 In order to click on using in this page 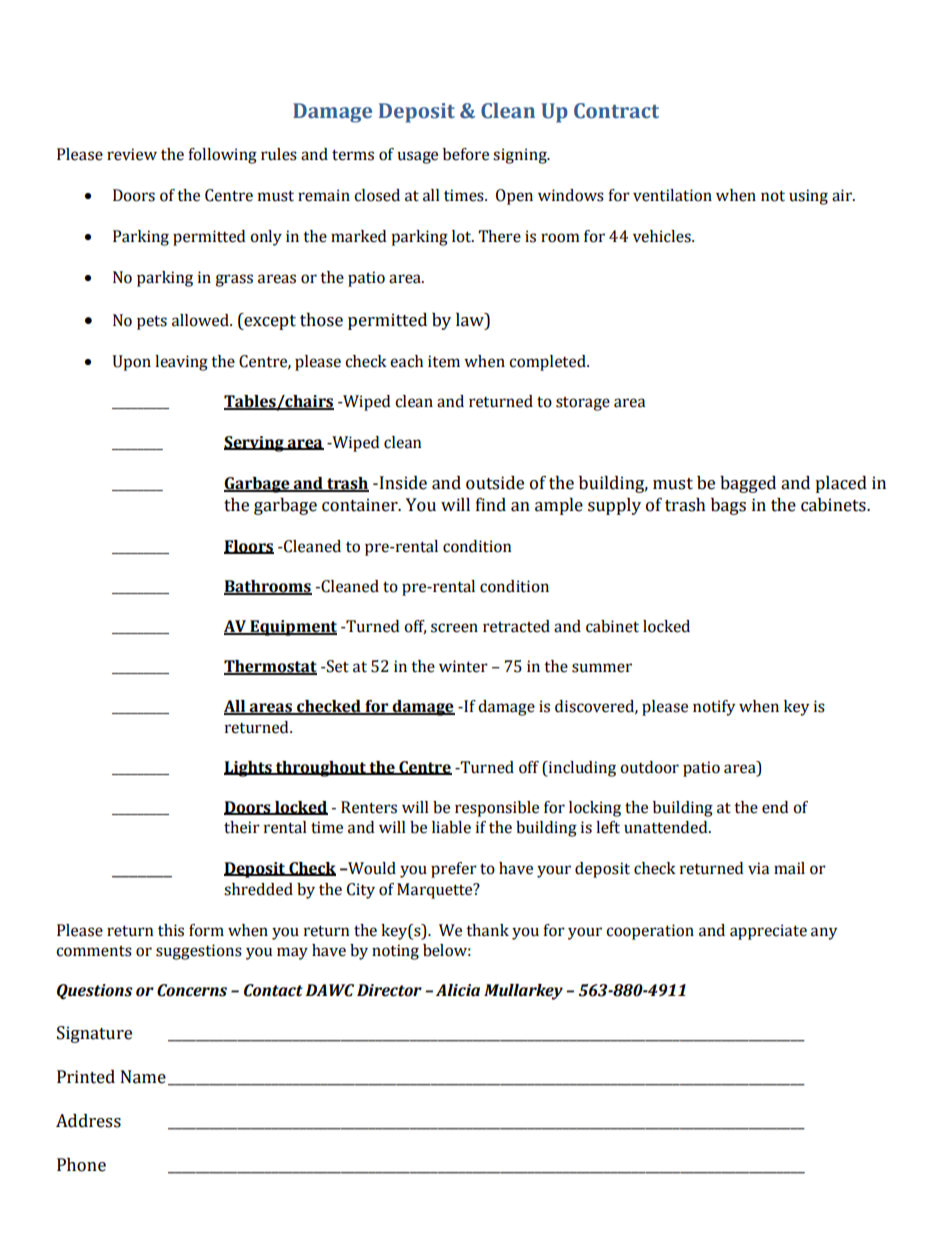, I will do `click(808, 197)`.
